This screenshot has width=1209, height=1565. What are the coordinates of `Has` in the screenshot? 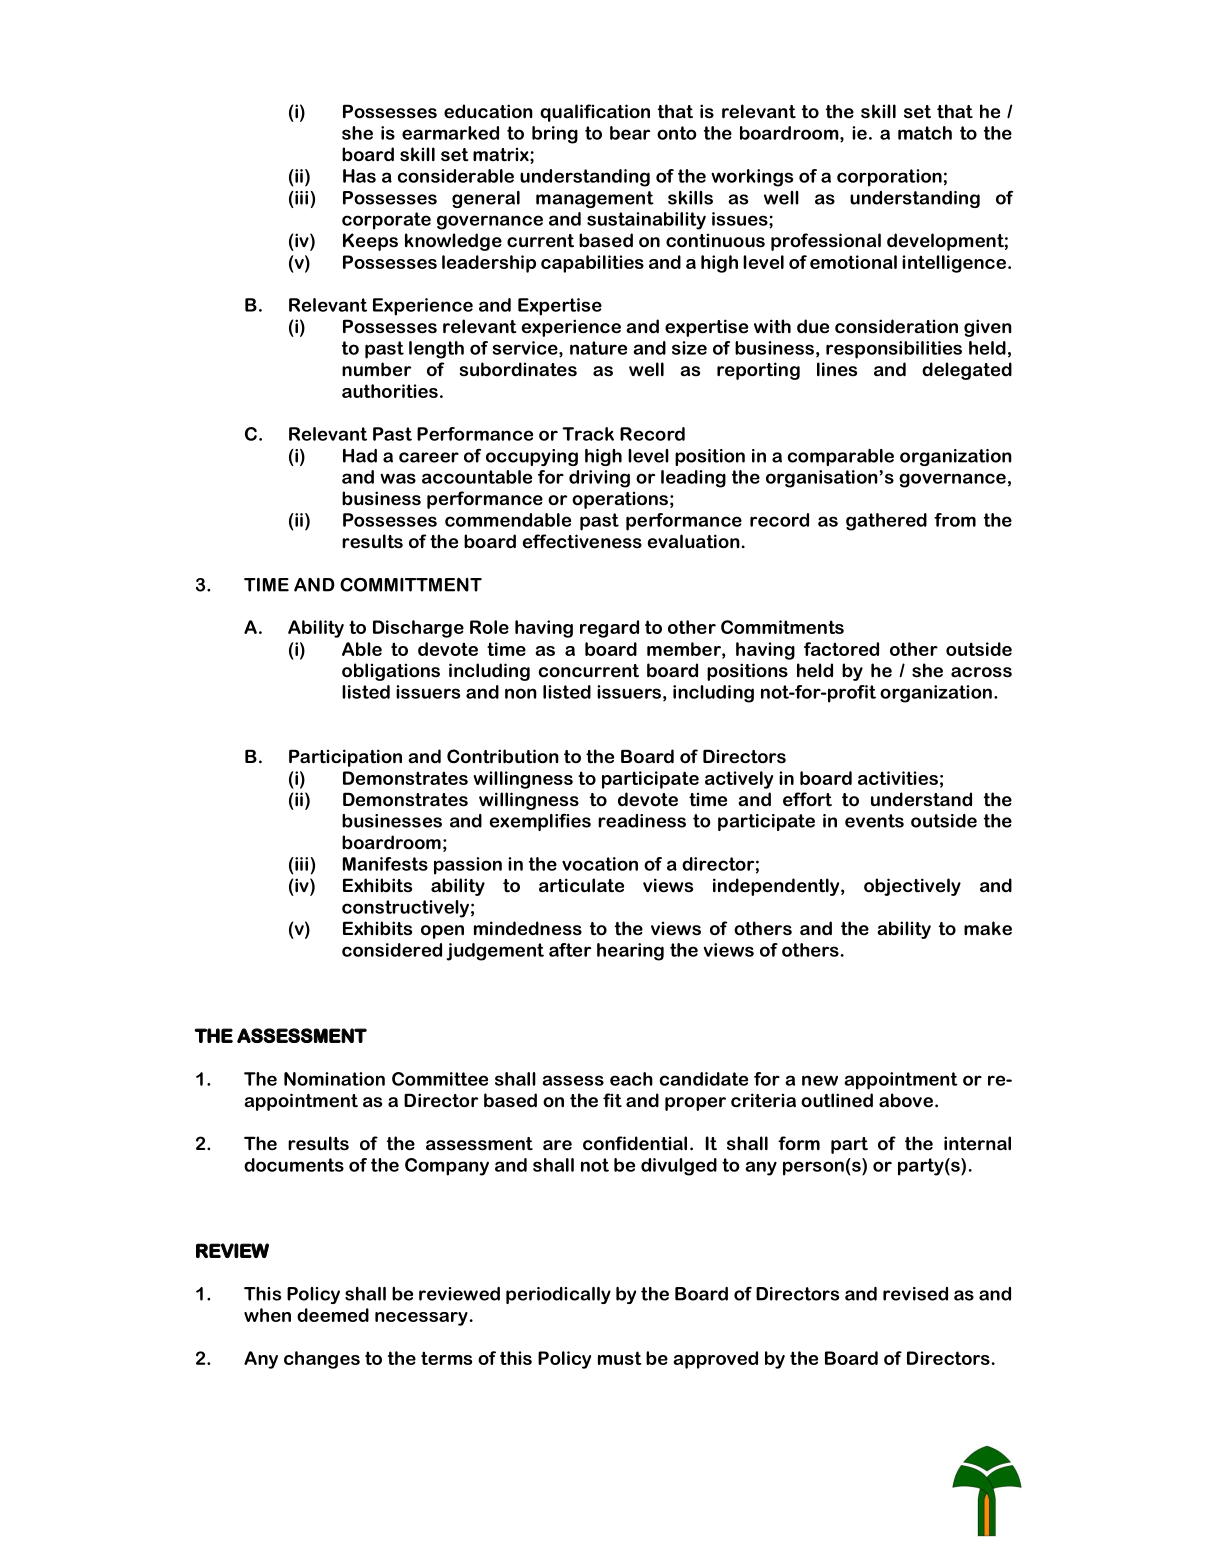 It's located at (359, 176).
